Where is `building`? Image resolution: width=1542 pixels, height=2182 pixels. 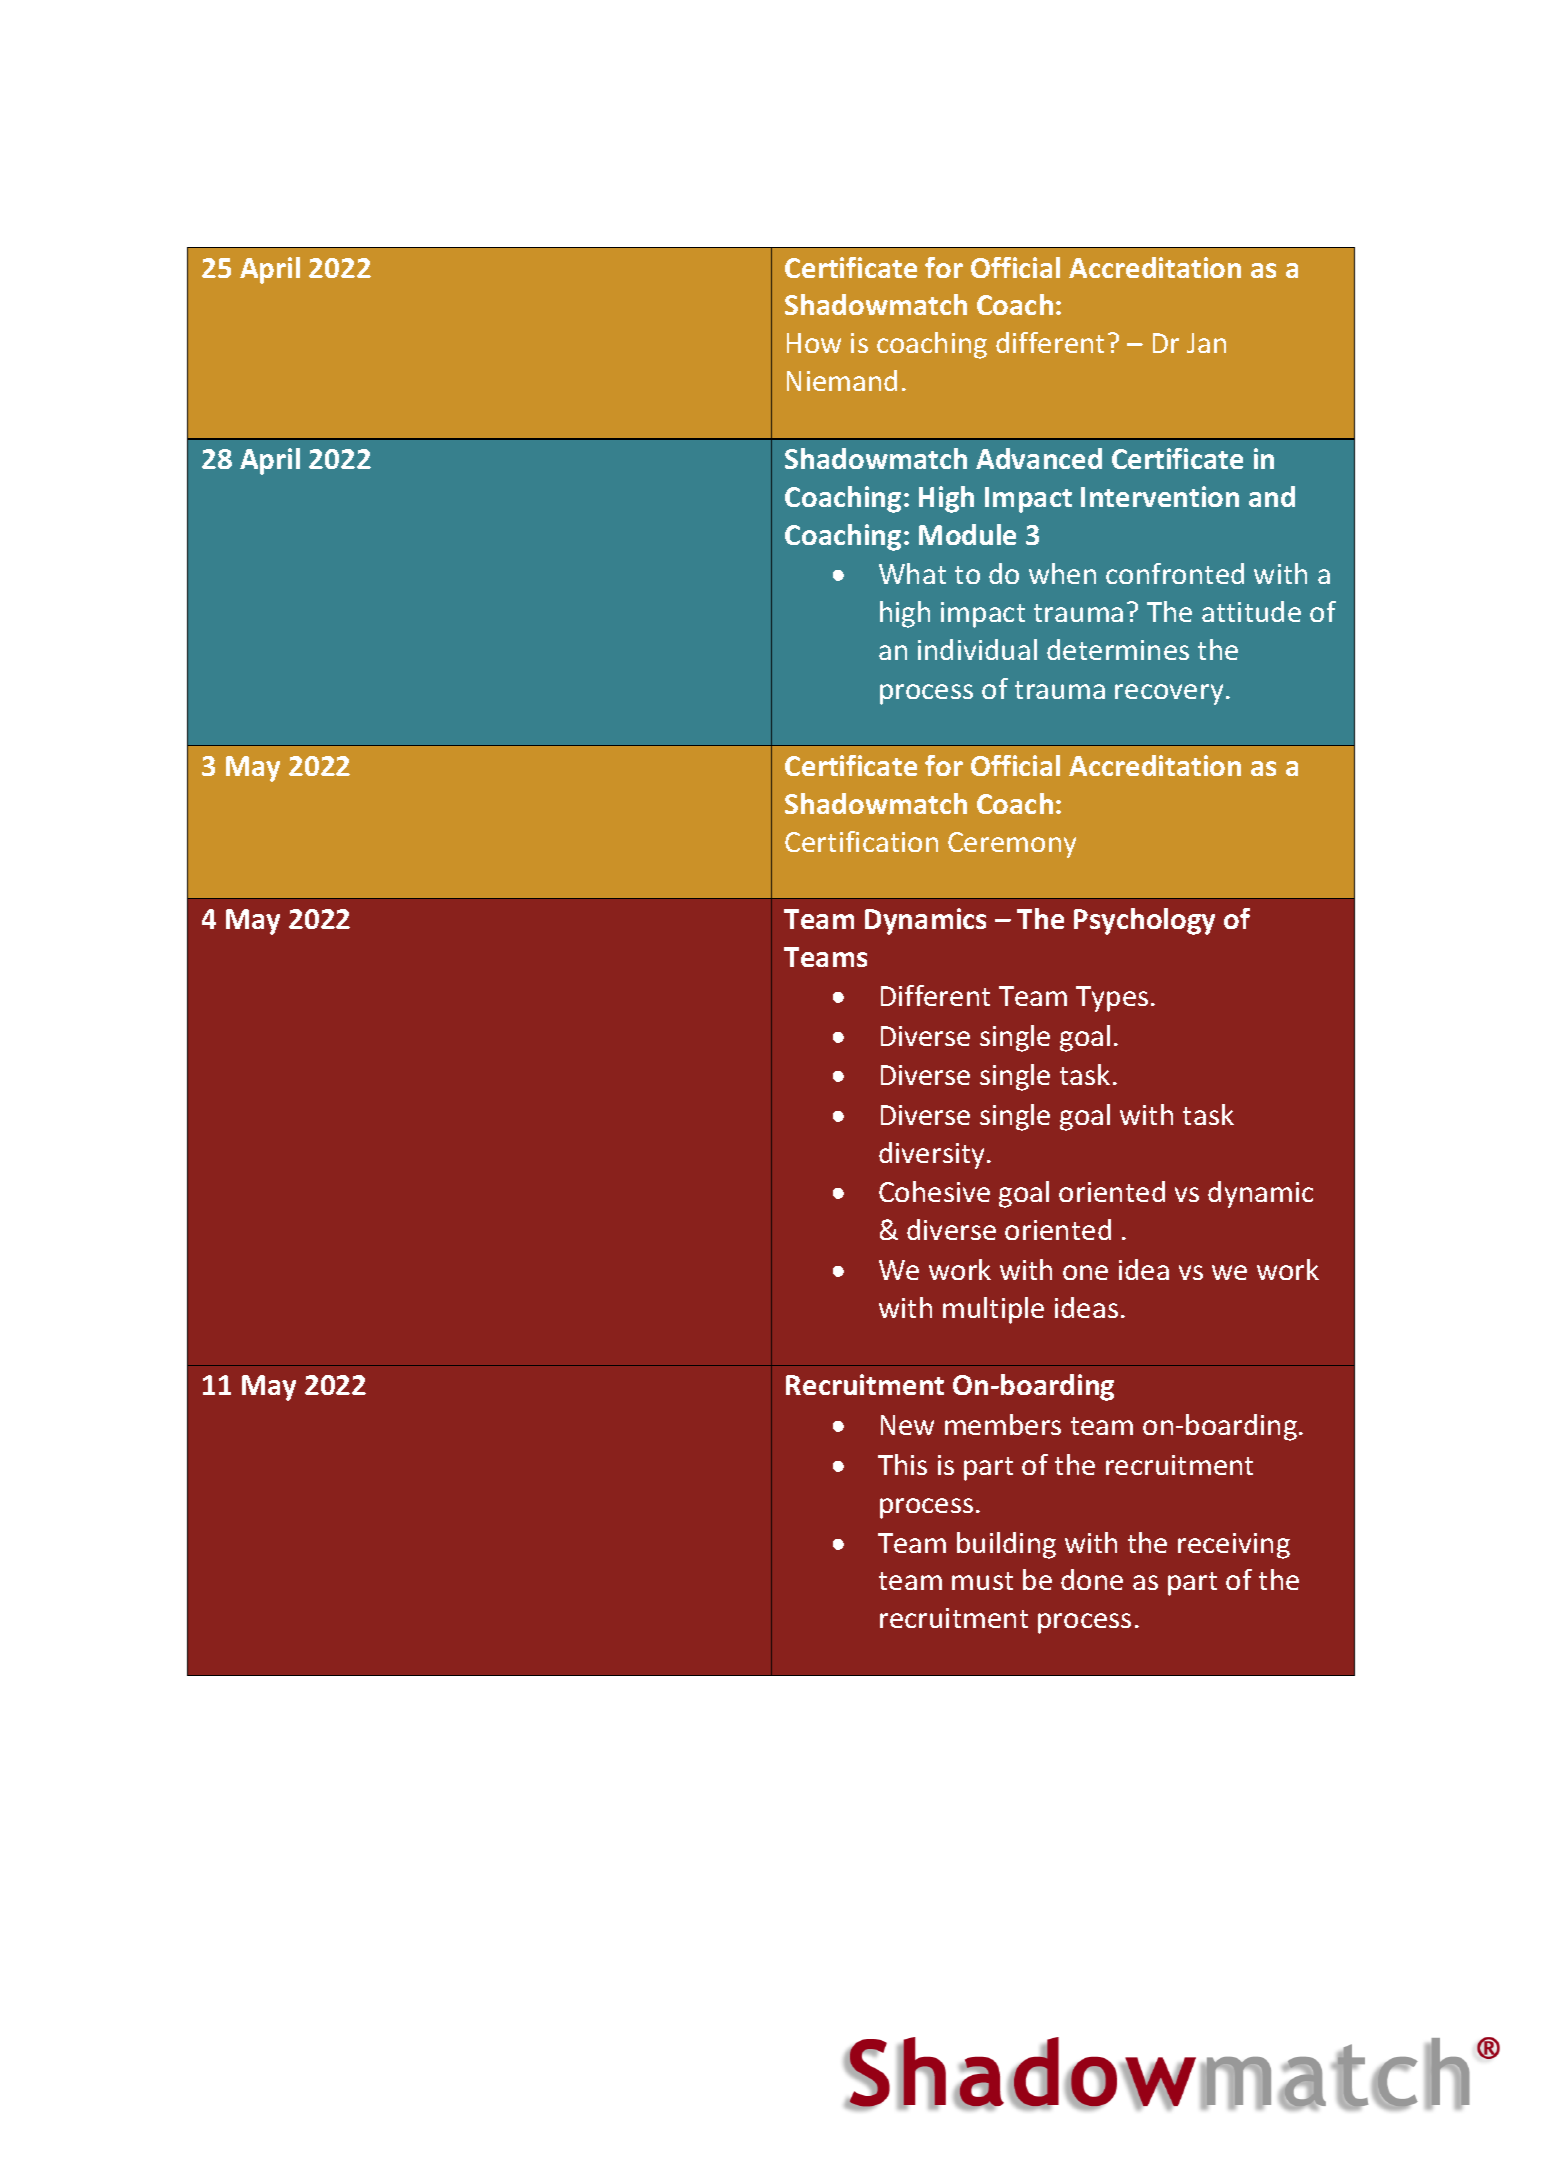 building is located at coordinates (1006, 1545).
